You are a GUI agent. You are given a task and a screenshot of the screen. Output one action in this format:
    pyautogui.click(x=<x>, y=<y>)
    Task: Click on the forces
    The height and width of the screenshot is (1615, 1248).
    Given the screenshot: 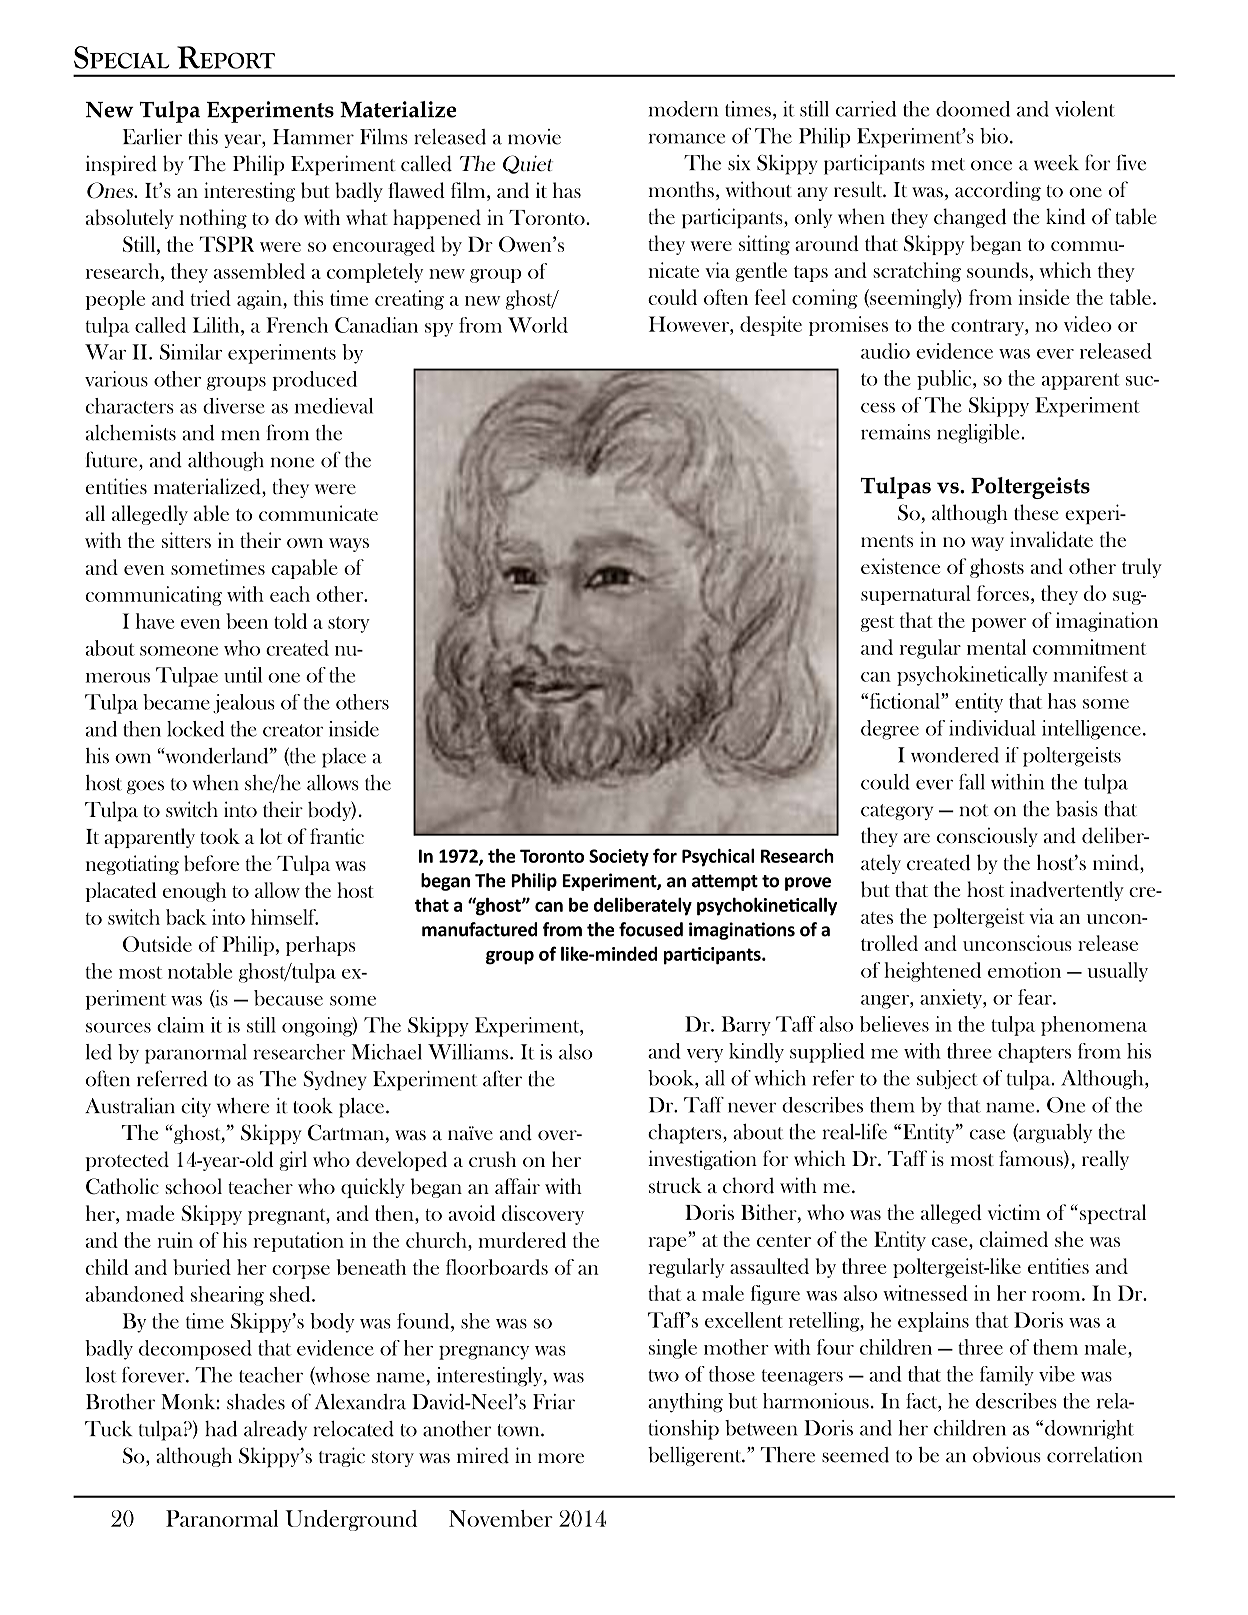 What is the action you would take?
    pyautogui.click(x=1003, y=593)
